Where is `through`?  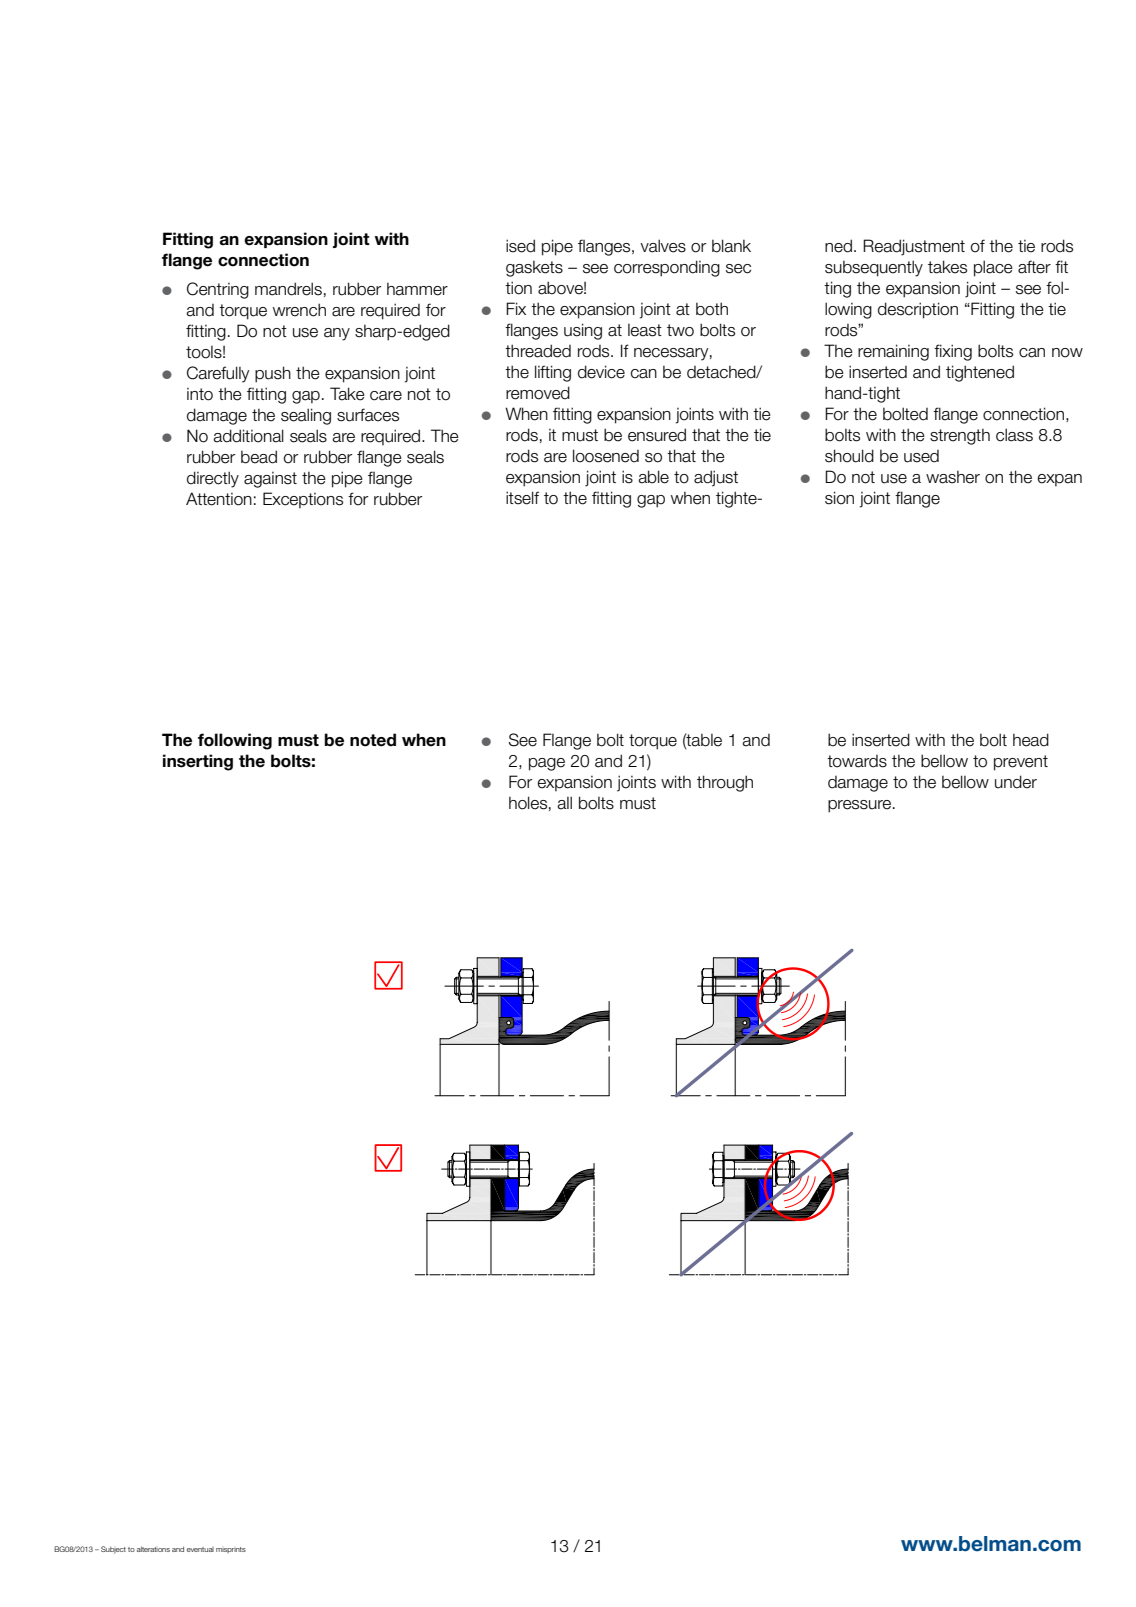
through is located at coordinates (725, 783).
